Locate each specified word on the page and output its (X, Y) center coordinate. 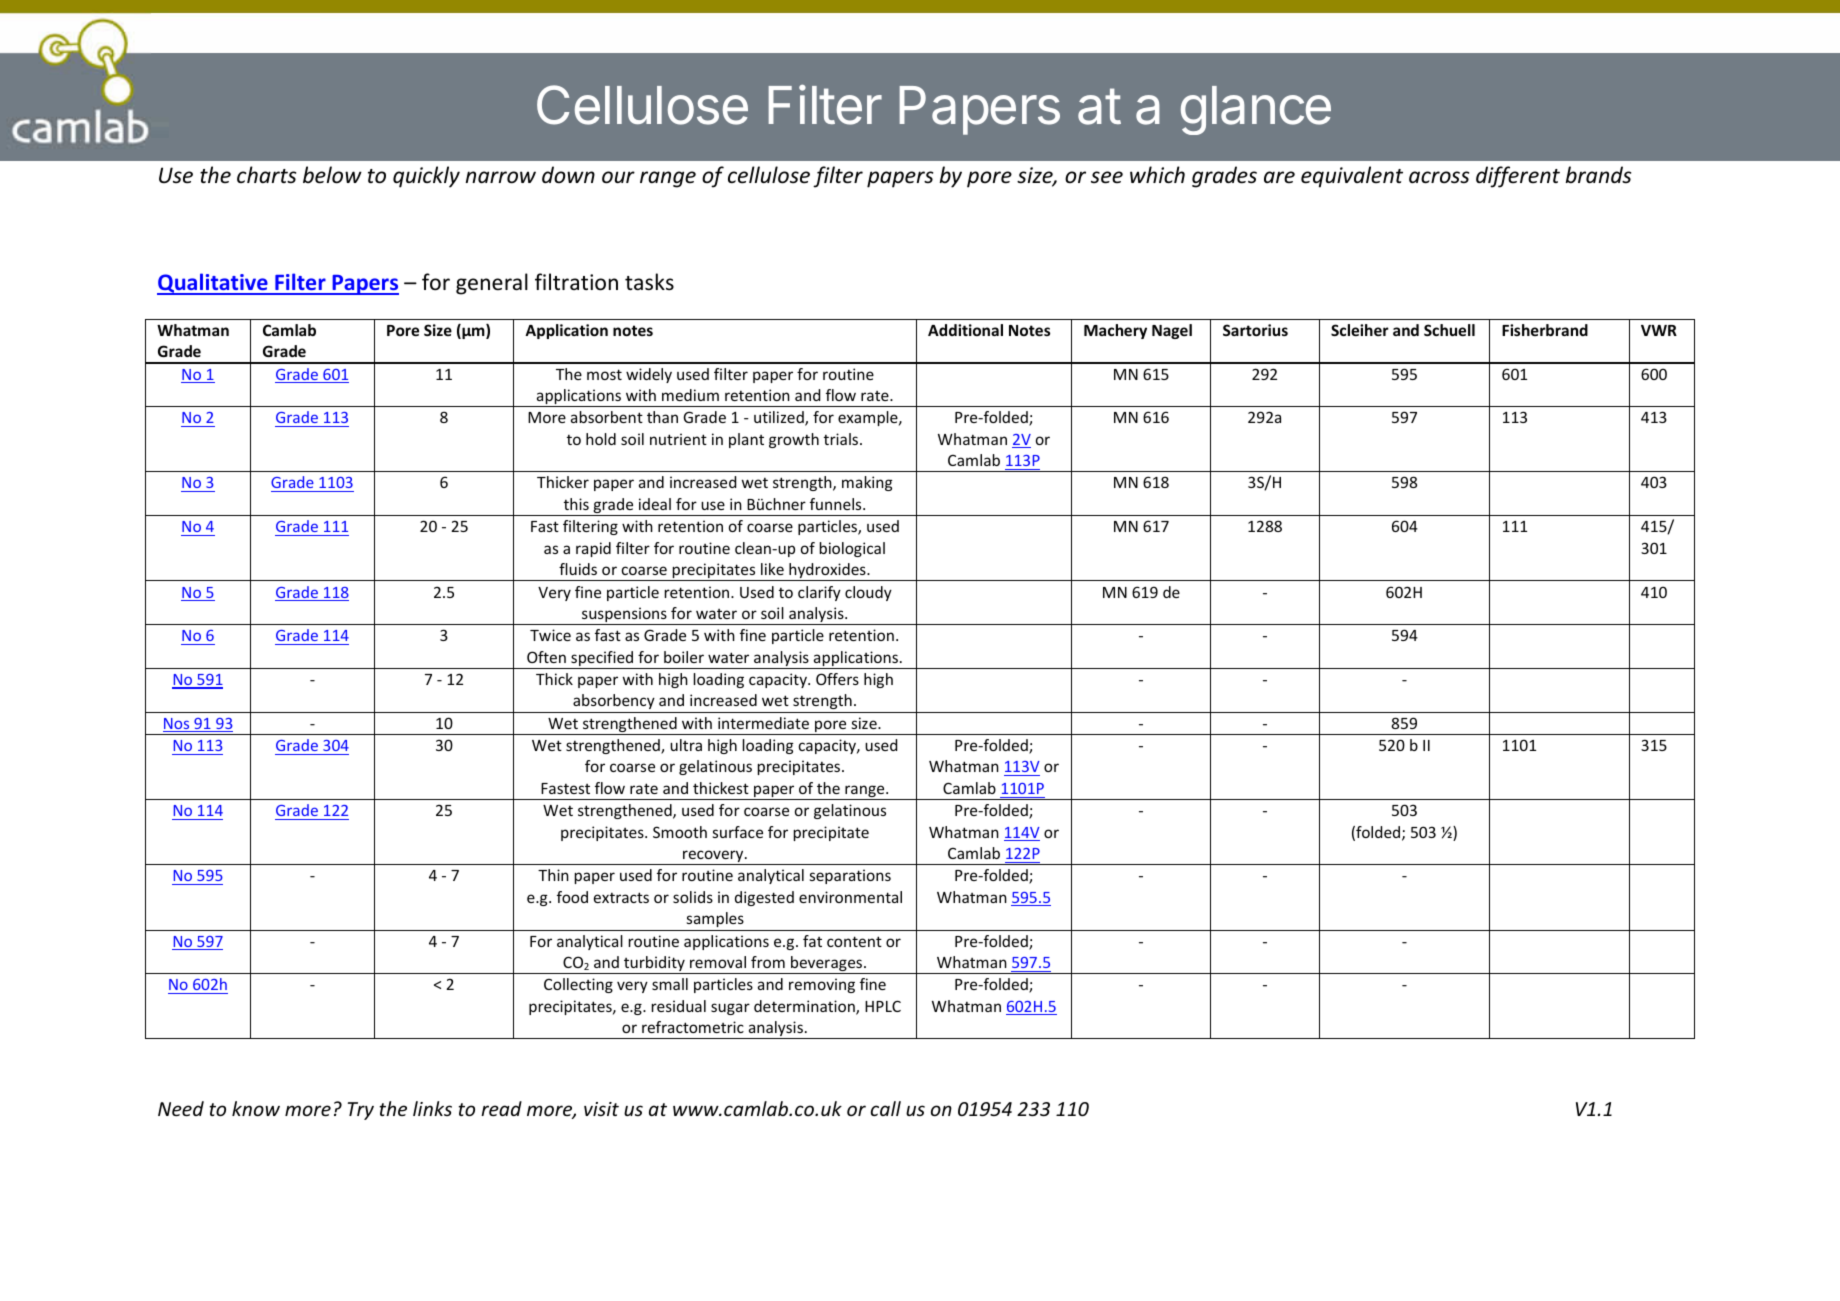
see (1107, 177)
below (332, 175)
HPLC (883, 1006)
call (886, 1108)
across (1439, 177)
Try (361, 1111)
